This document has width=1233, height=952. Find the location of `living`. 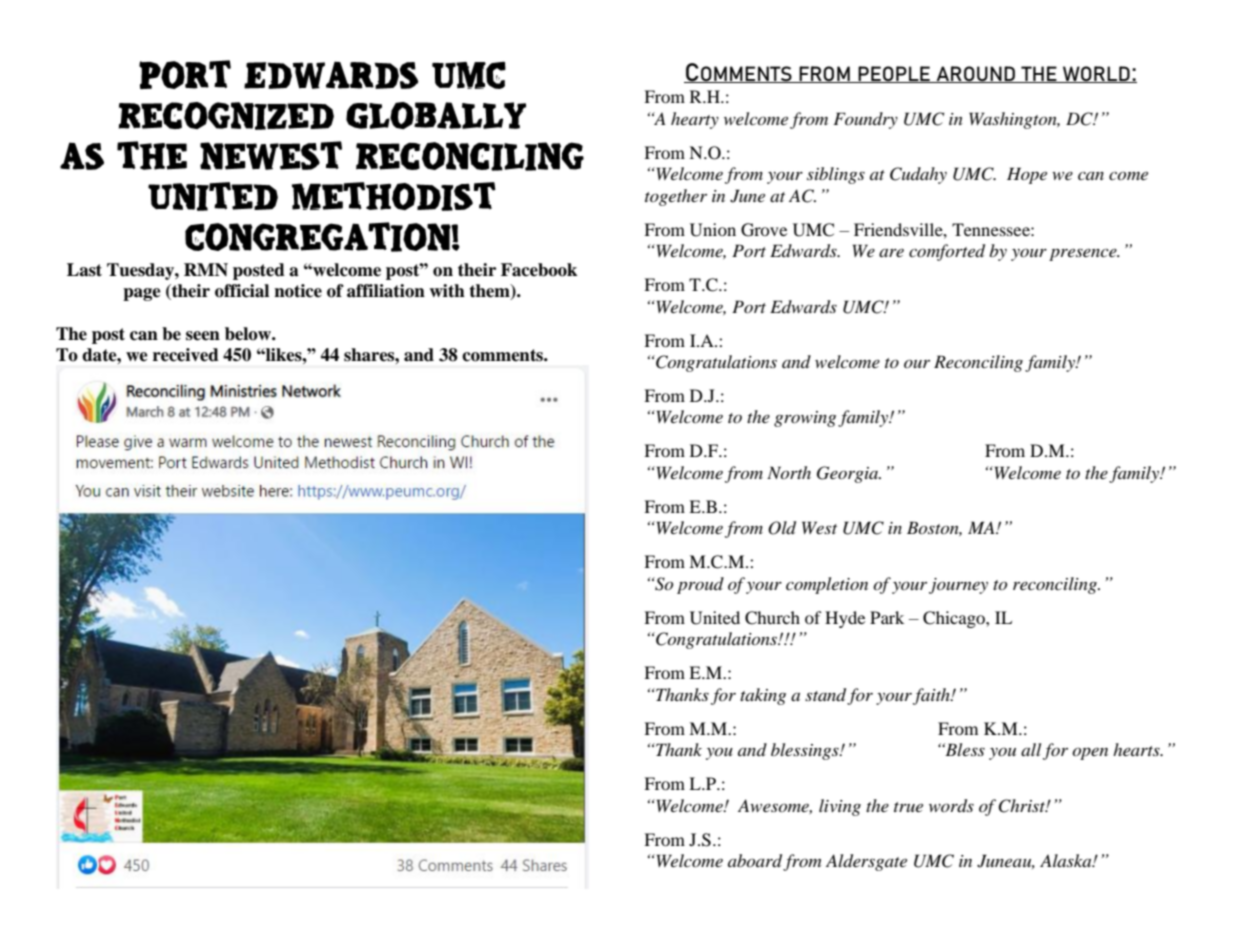

living is located at coordinates (840, 807).
